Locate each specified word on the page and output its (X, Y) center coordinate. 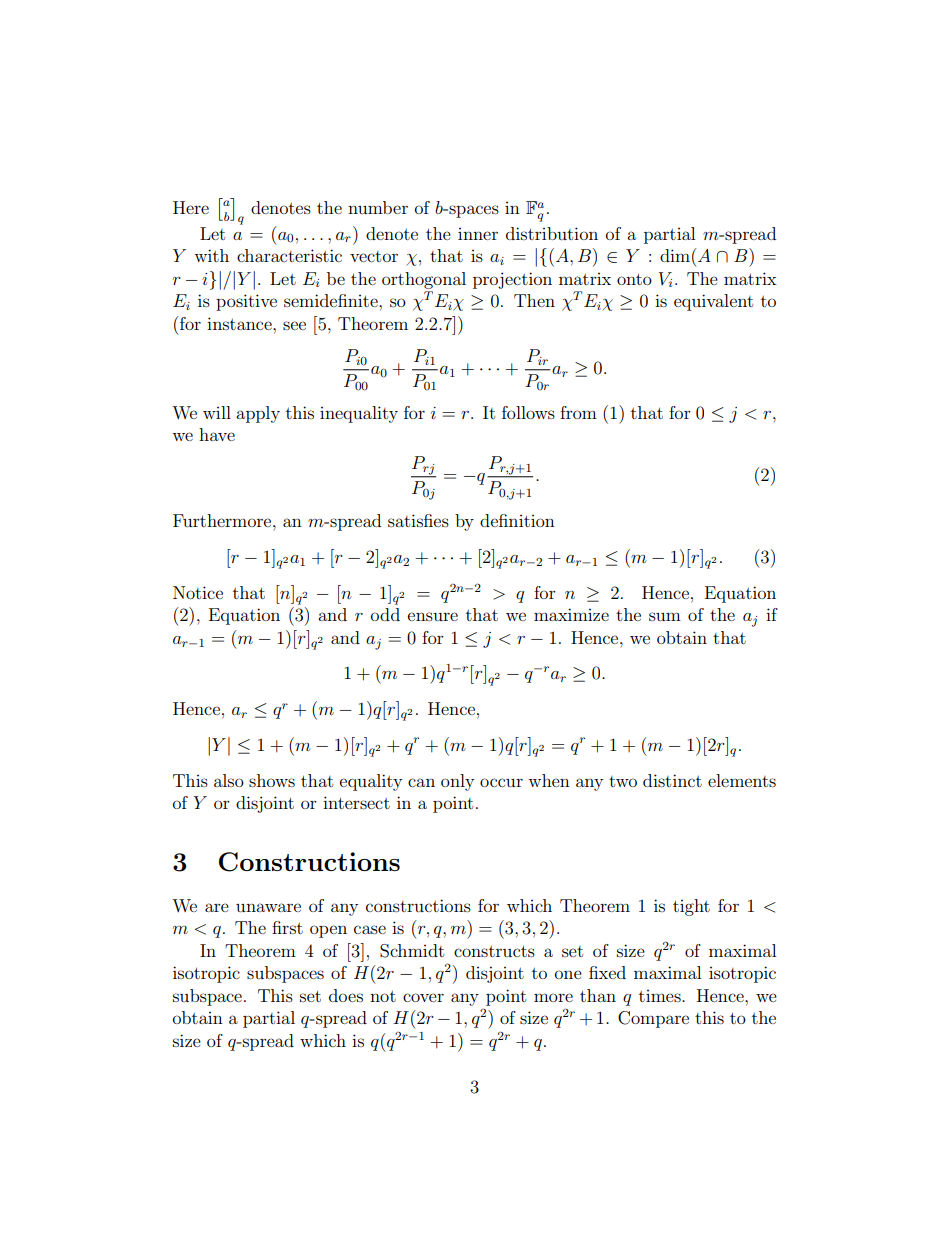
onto (634, 279)
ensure (433, 616)
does (346, 995)
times (661, 996)
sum (665, 616)
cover (423, 997)
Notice (198, 592)
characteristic (289, 255)
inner (478, 234)
